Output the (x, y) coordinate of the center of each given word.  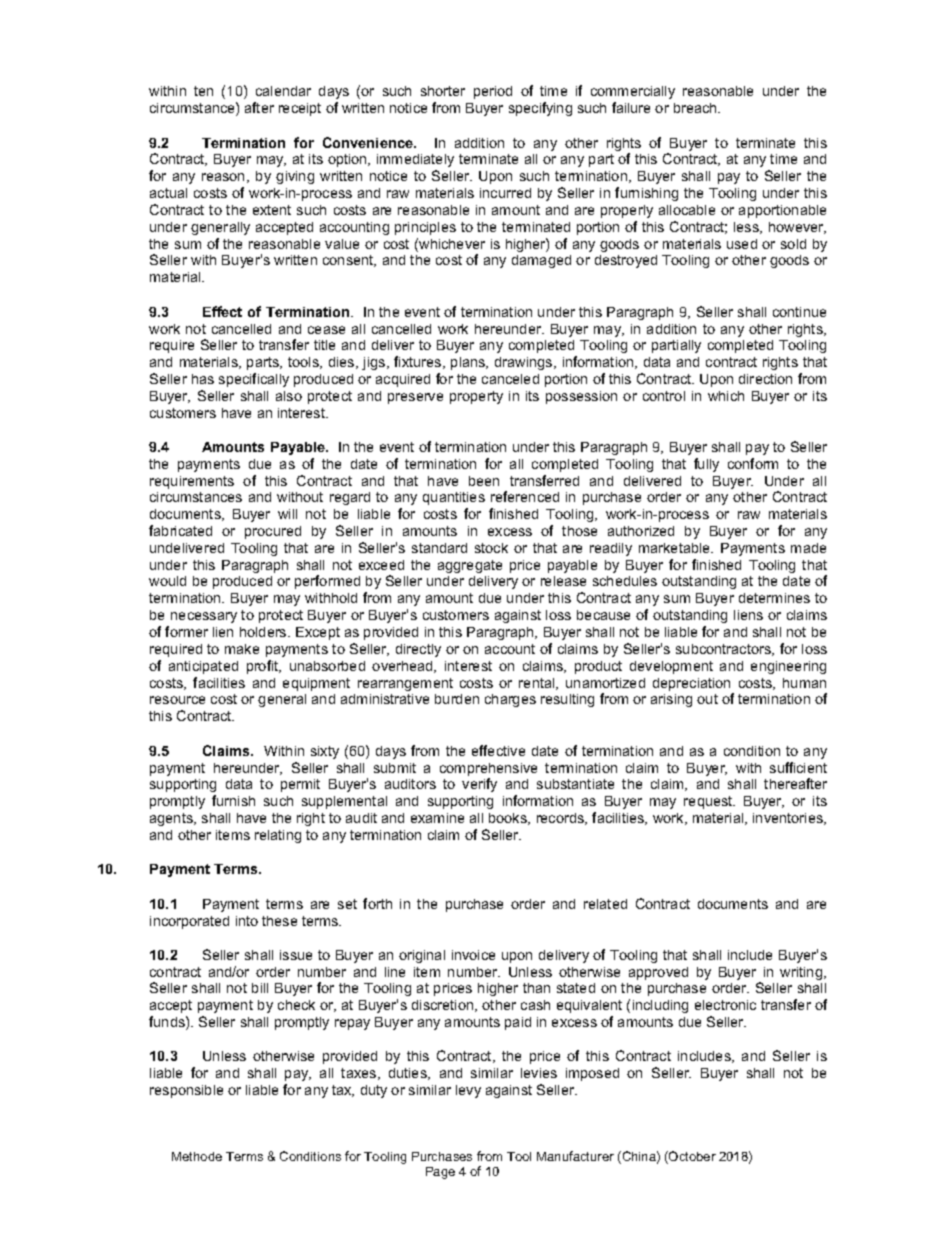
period (493, 92)
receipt (300, 109)
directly (418, 650)
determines (774, 598)
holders (264, 632)
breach (696, 108)
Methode (197, 1156)
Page (440, 1173)
